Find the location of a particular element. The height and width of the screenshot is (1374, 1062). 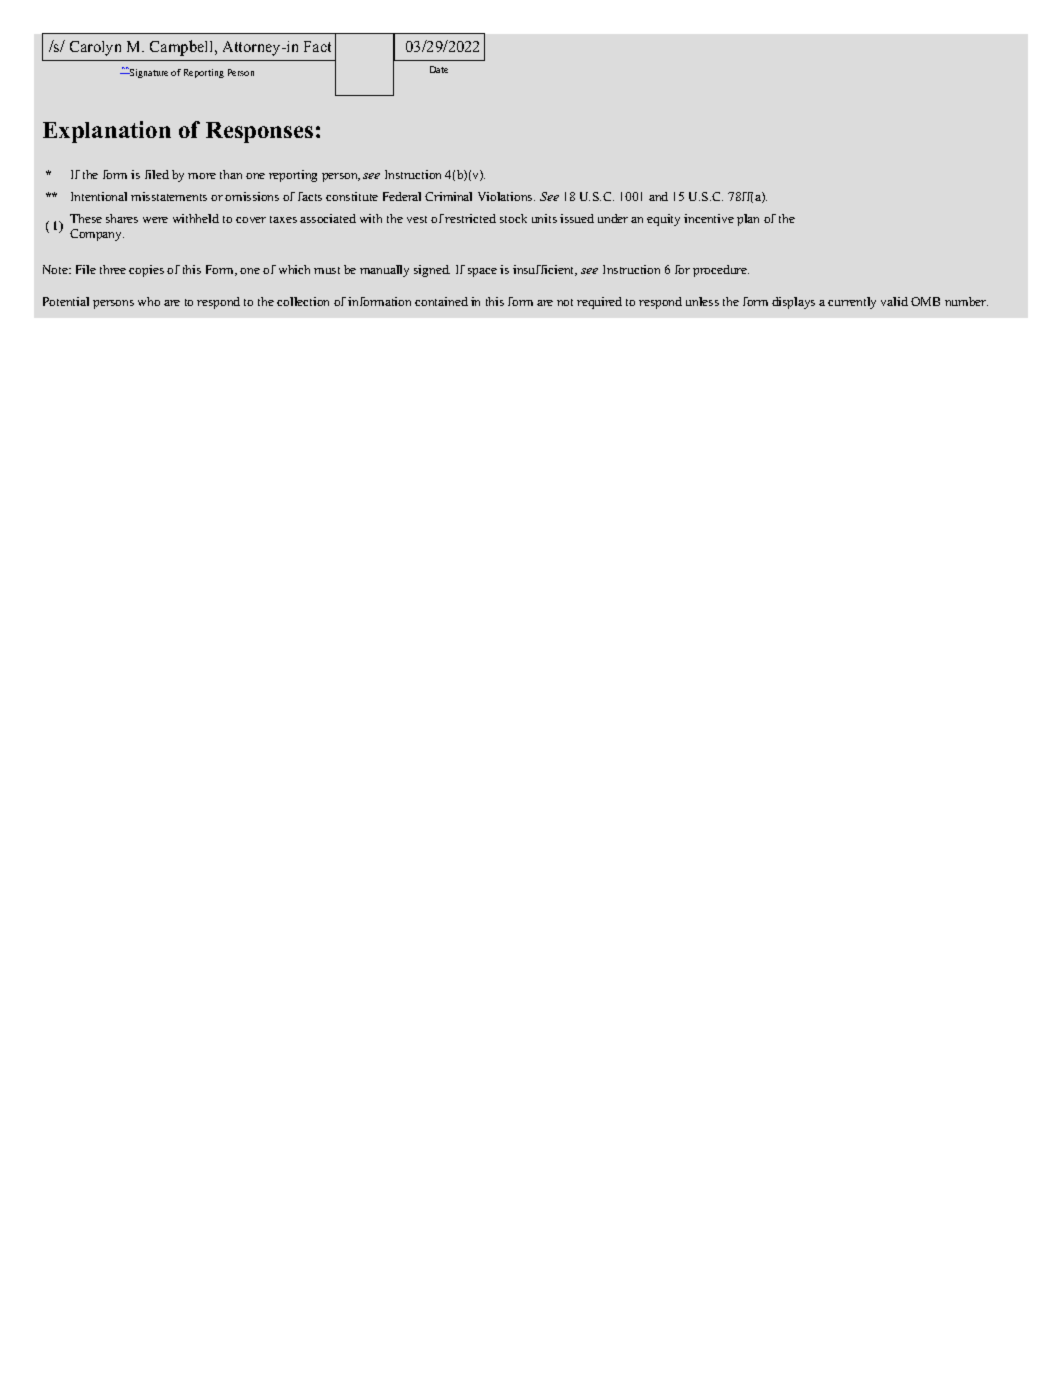

equity is located at coordinates (663, 220).
